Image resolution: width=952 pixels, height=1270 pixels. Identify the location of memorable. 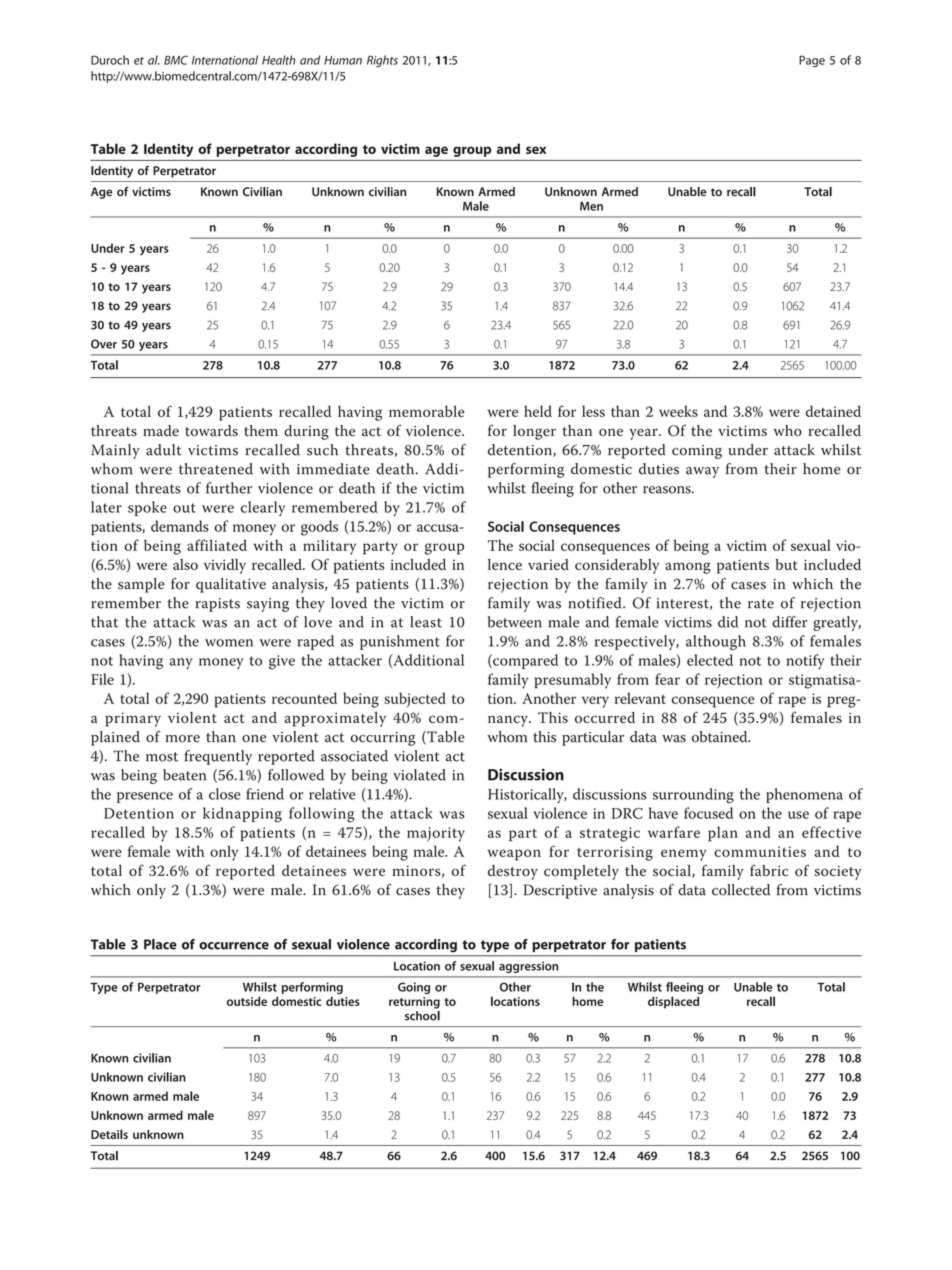
(427, 411).
